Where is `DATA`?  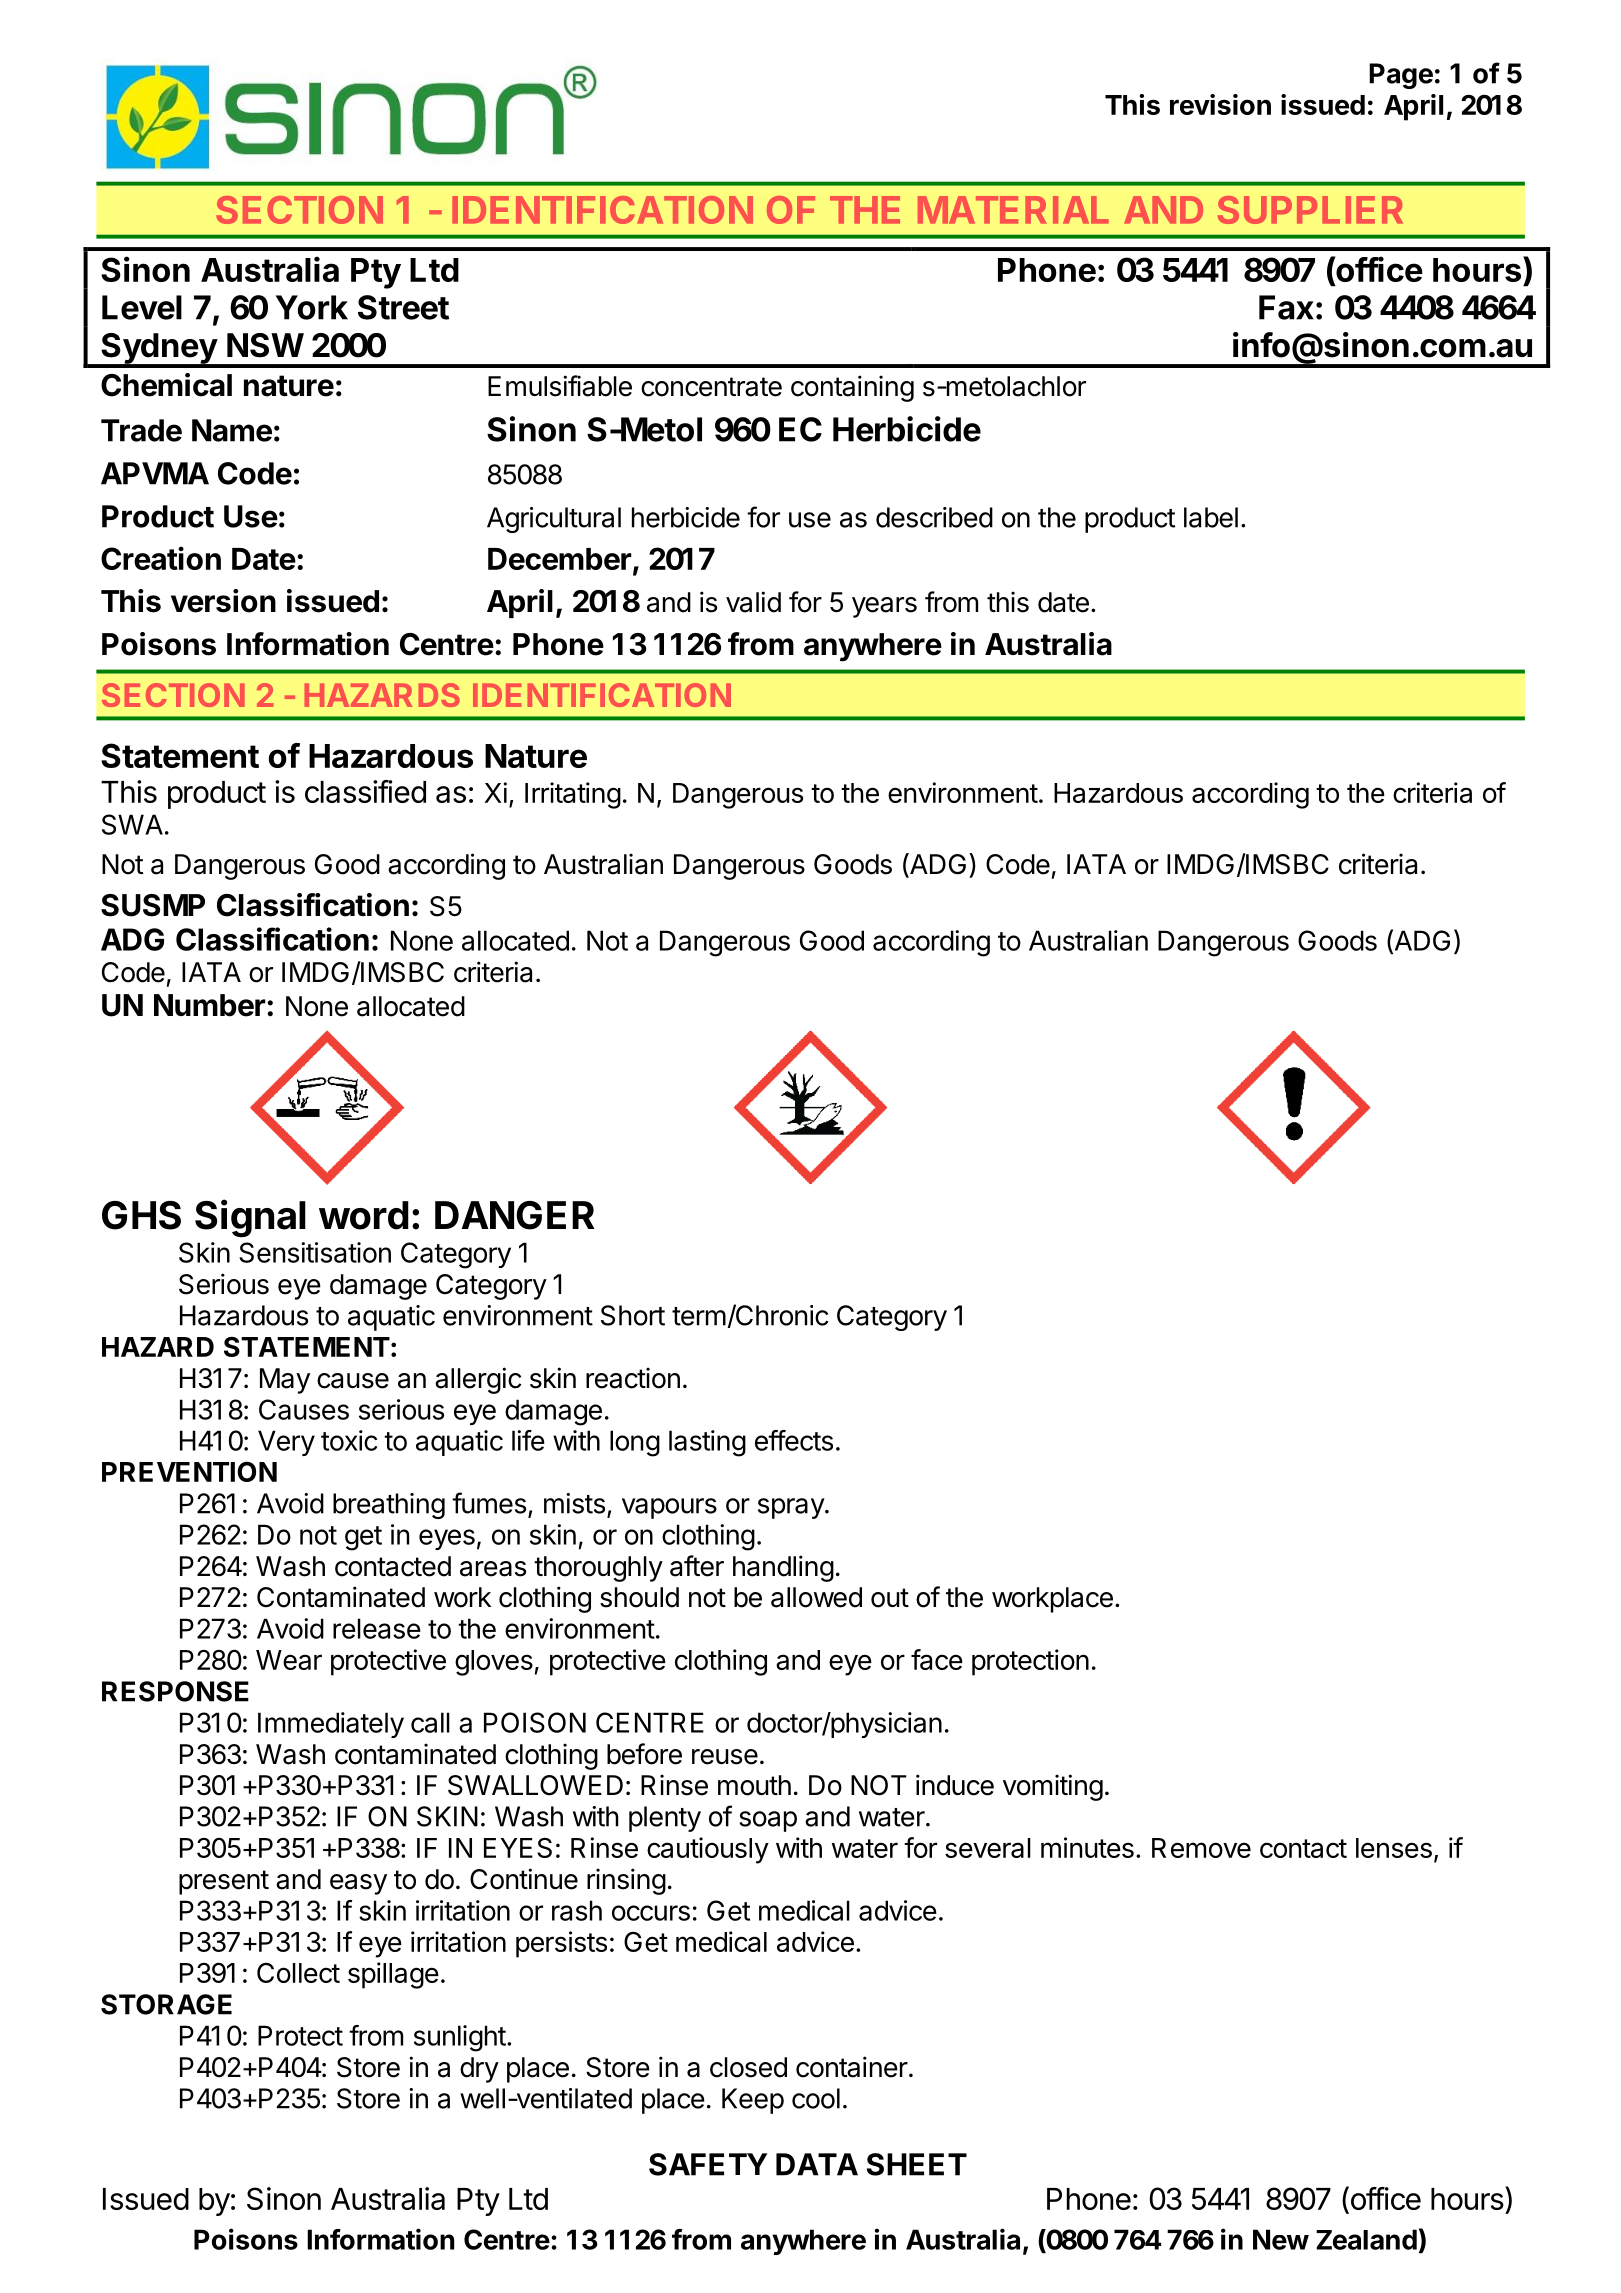
DATA is located at coordinates (817, 2164).
